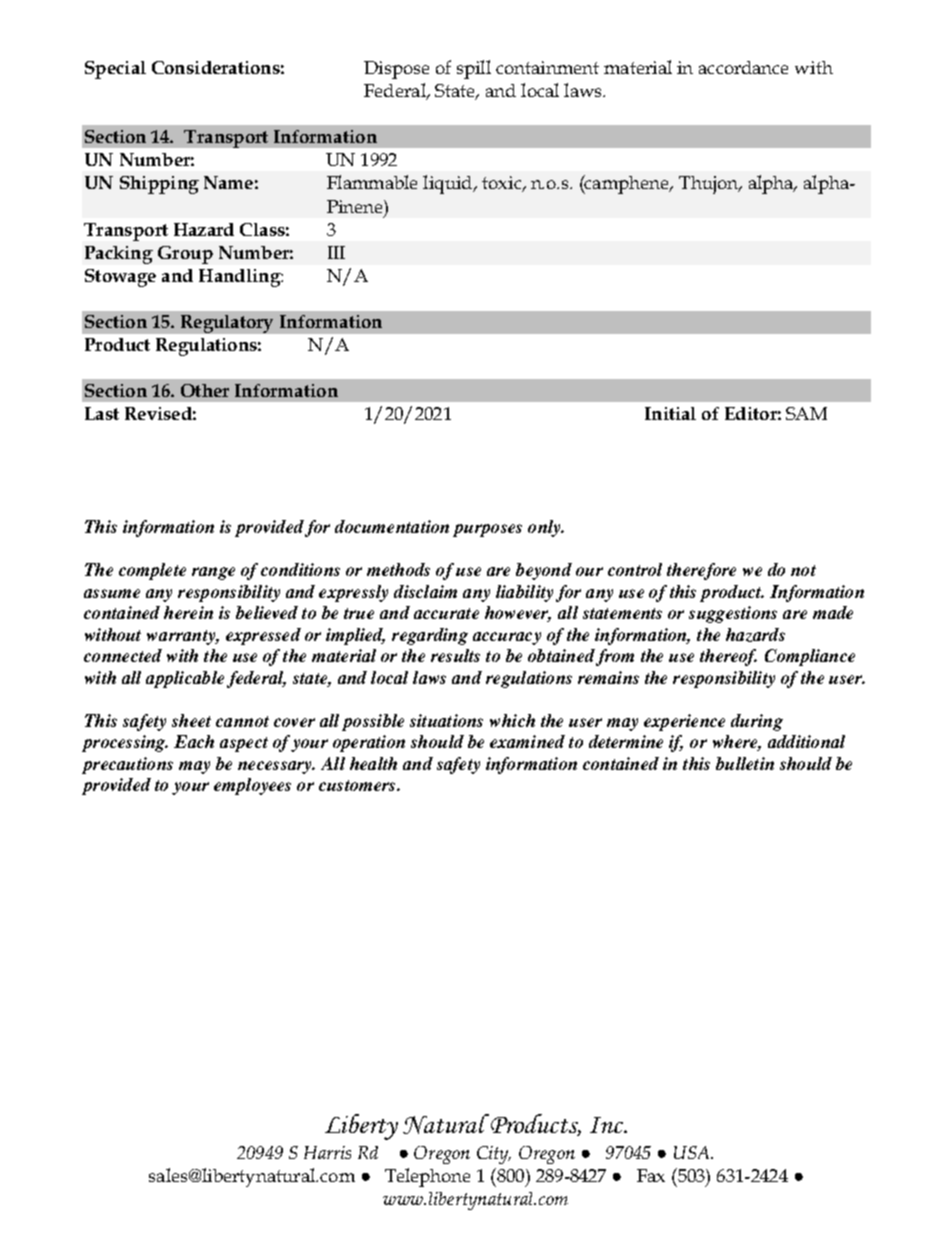 This page has height=1233, width=952. Describe the element at coordinates (327, 1152) in the page. I see `Harris` at that location.
